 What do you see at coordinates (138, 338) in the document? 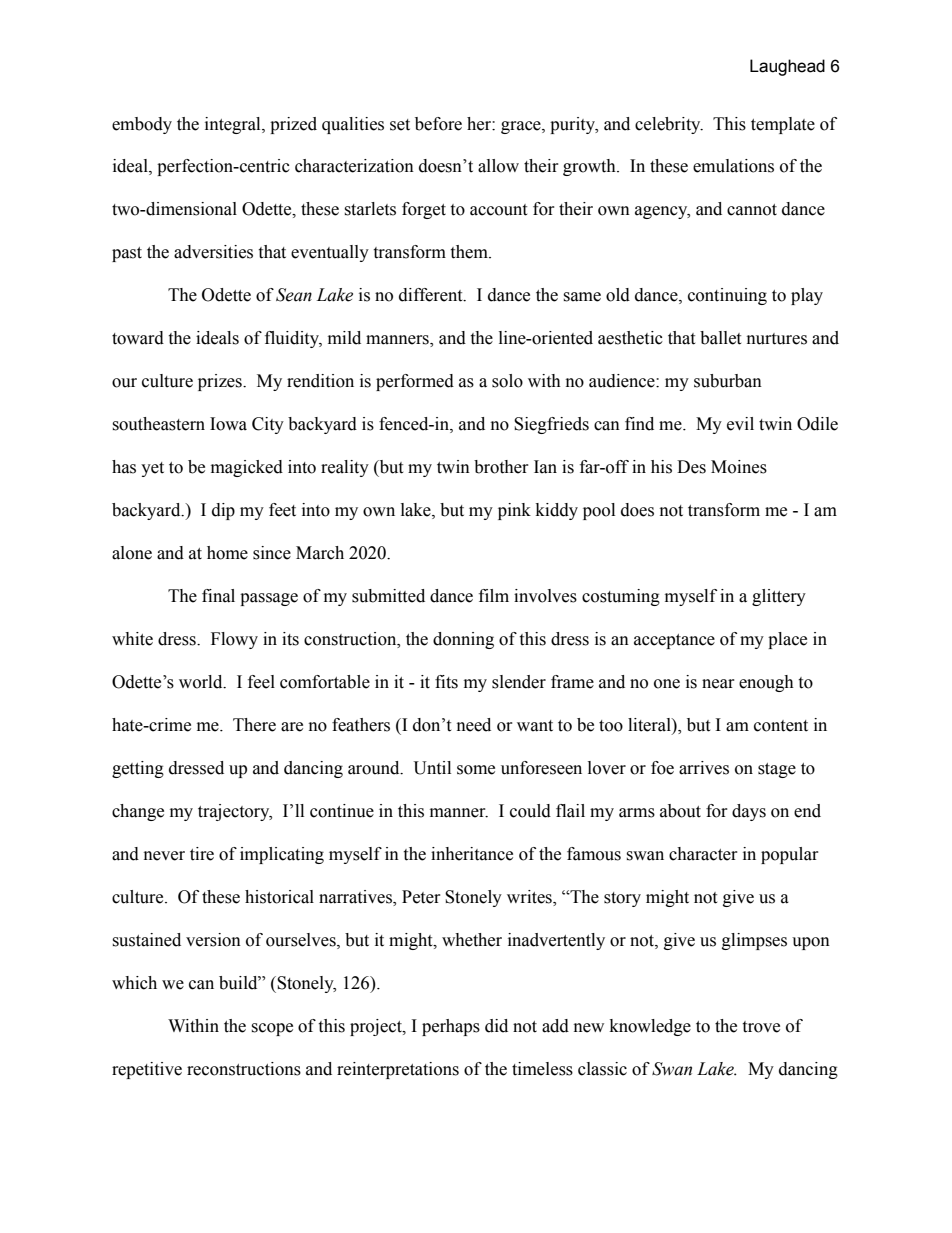
I see `toward` at bounding box center [138, 338].
